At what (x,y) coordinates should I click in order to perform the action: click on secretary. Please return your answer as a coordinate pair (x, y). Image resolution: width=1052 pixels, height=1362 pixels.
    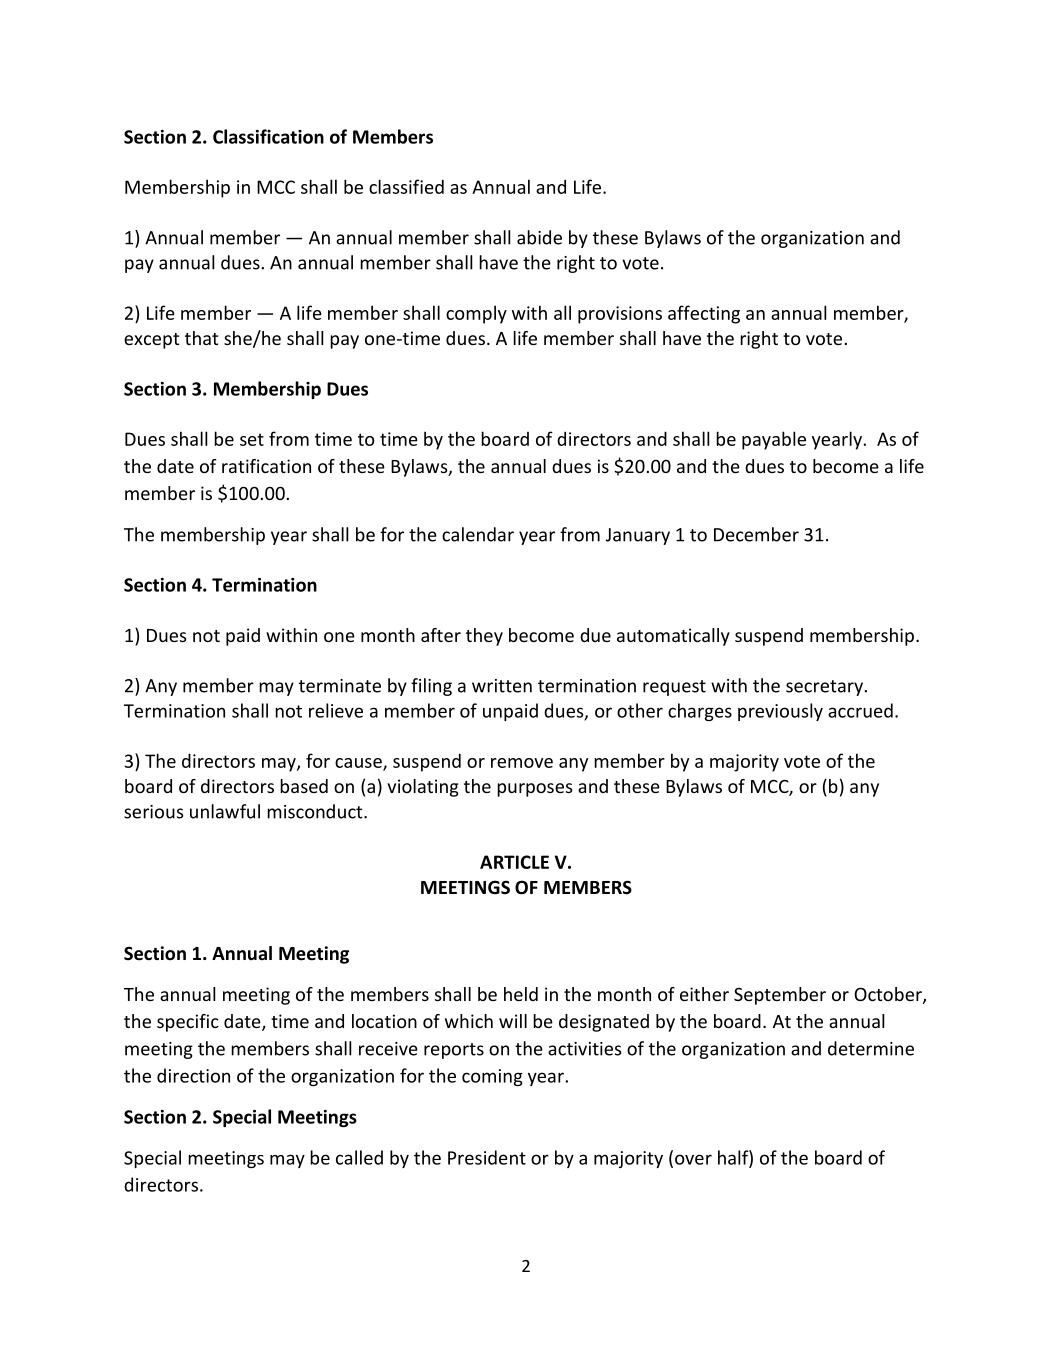
    Looking at the image, I should click on (824, 688).
